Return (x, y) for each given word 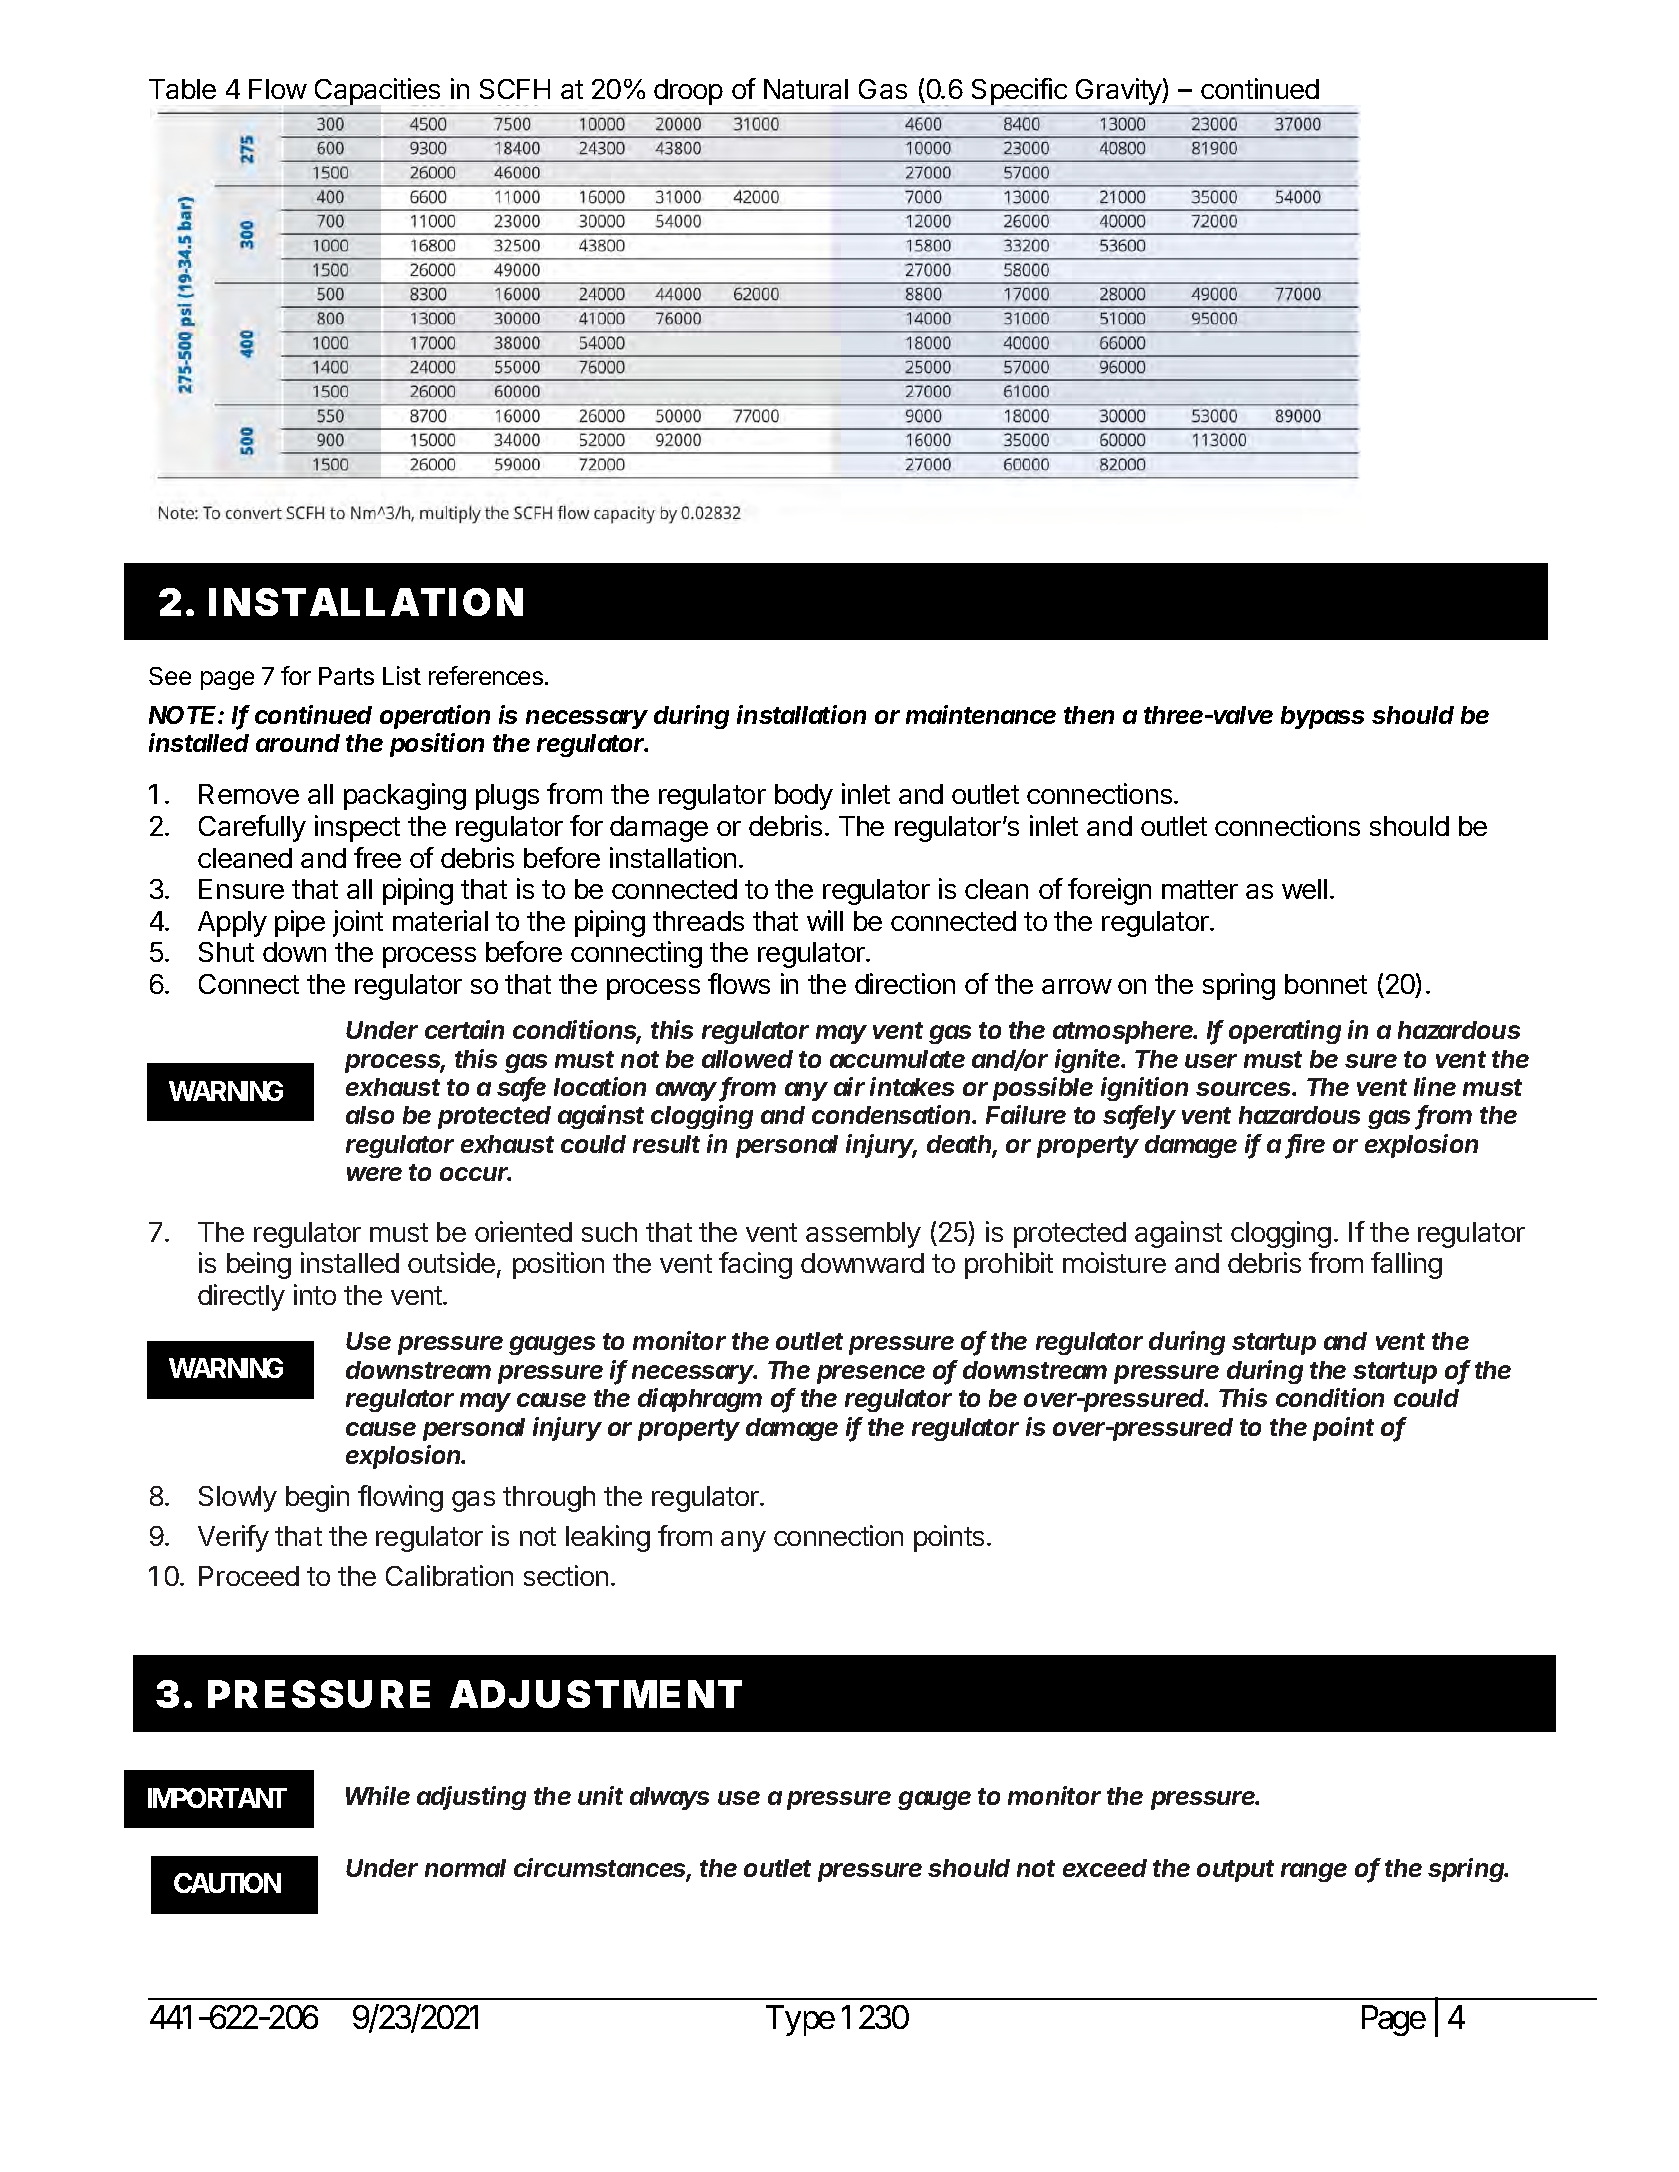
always (669, 1798)
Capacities (379, 92)
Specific (1019, 92)
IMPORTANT (217, 1798)
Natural (806, 89)
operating (1285, 1032)
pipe (300, 923)
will (825, 920)
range (1314, 1872)
